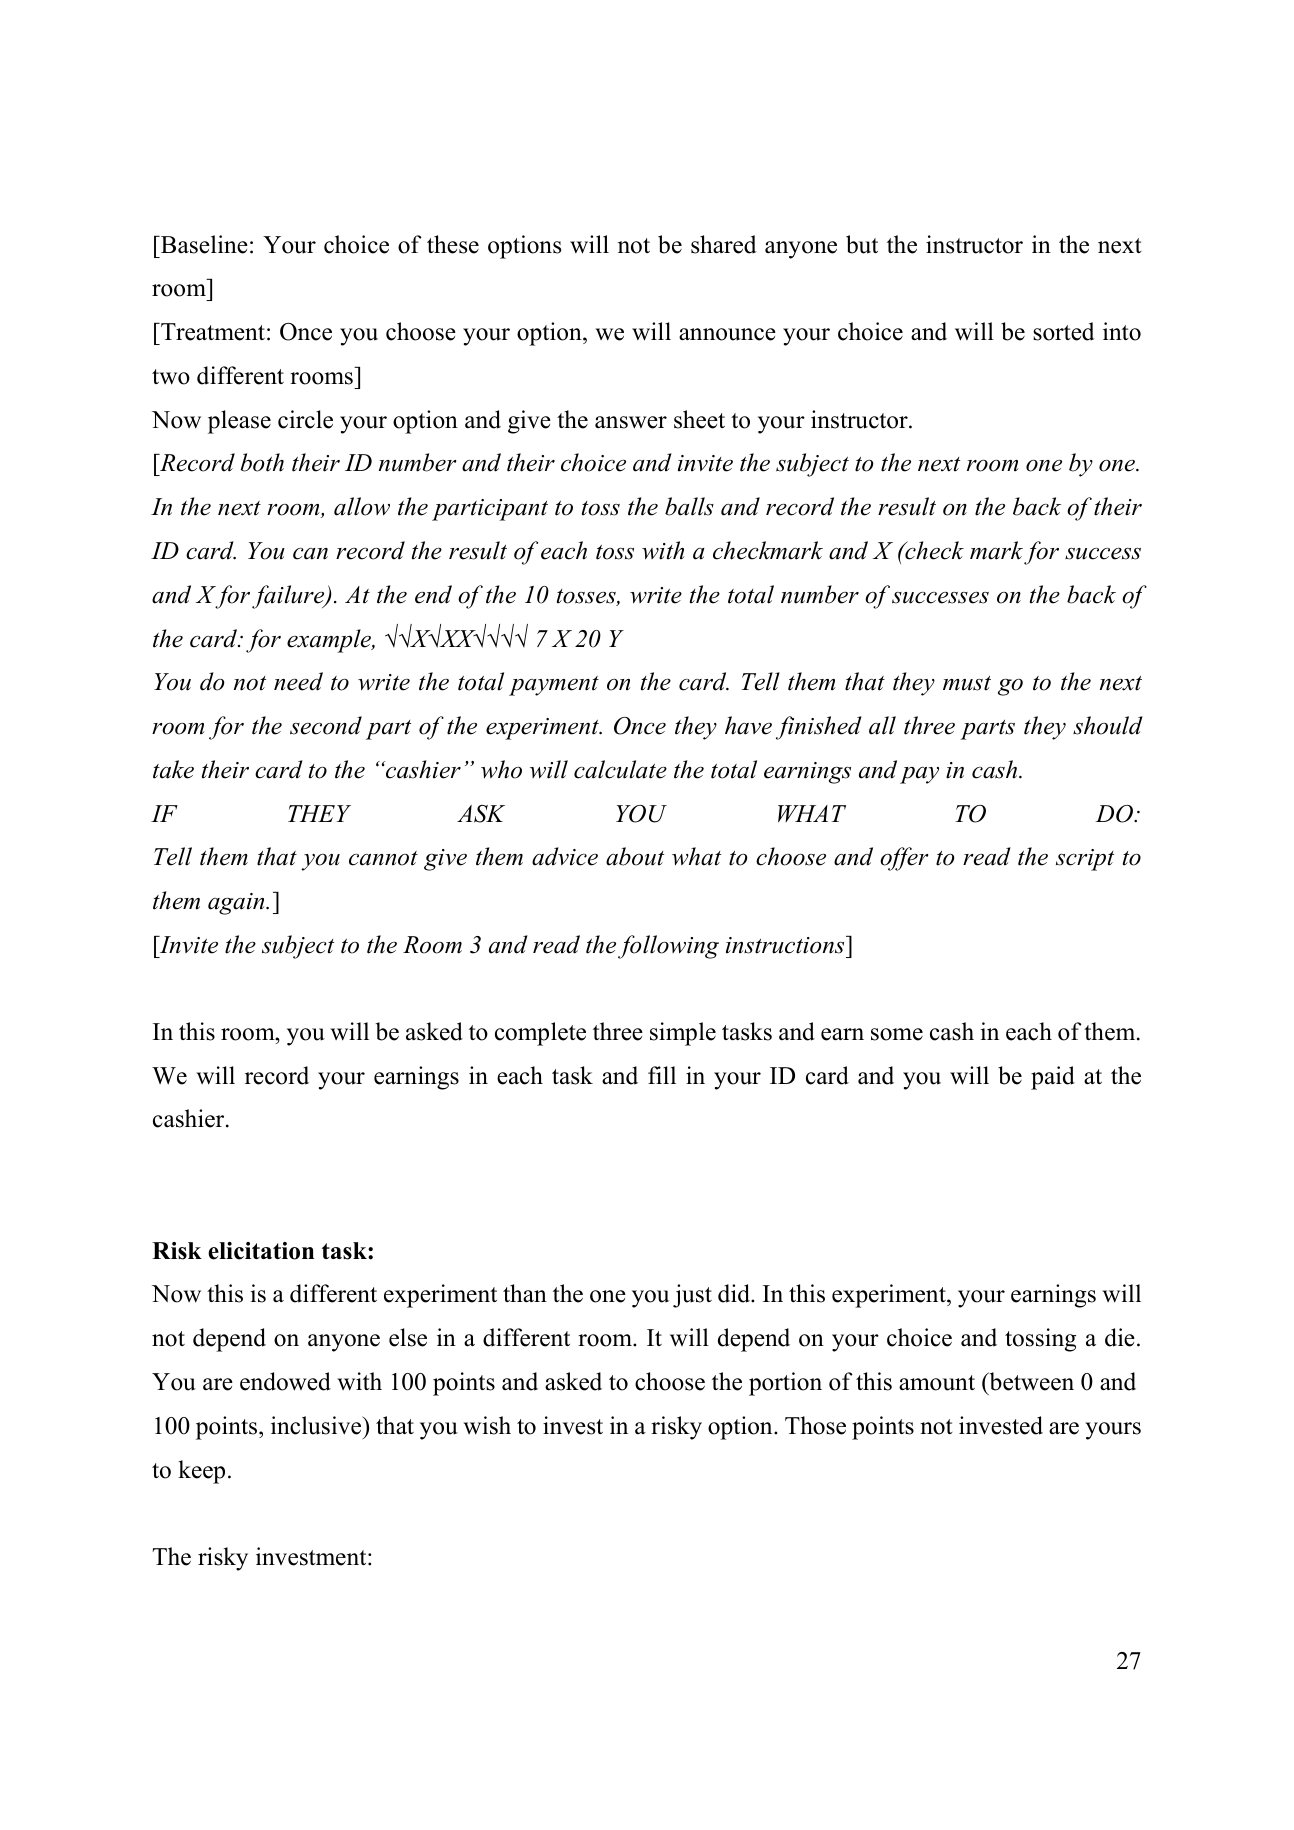  What do you see at coordinates (237, 904) in the screenshot?
I see `again` at bounding box center [237, 904].
